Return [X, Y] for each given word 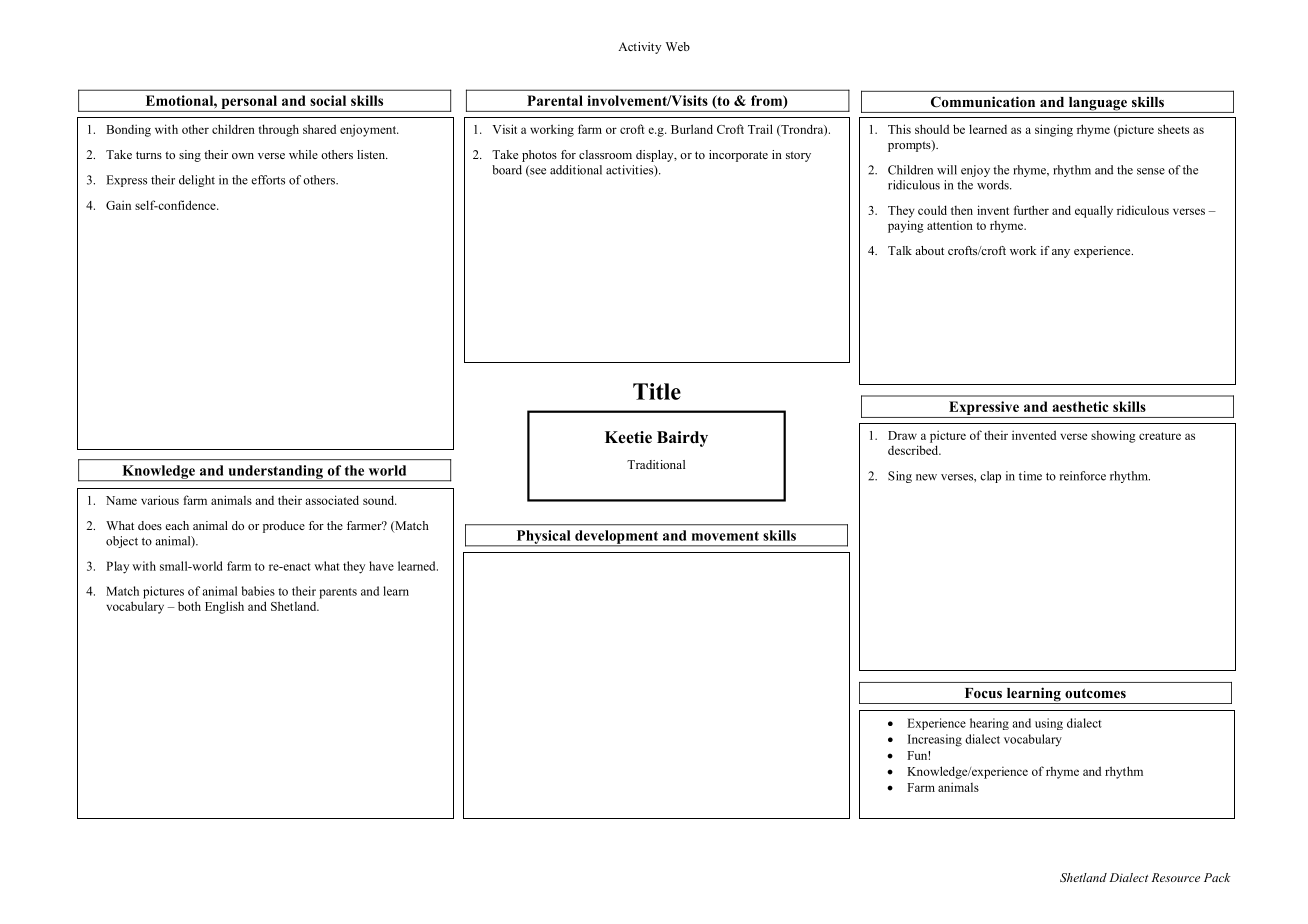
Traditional [656, 464]
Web [678, 46]
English [224, 607]
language [1097, 105]
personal [249, 103]
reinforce [1083, 476]
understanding [275, 473]
